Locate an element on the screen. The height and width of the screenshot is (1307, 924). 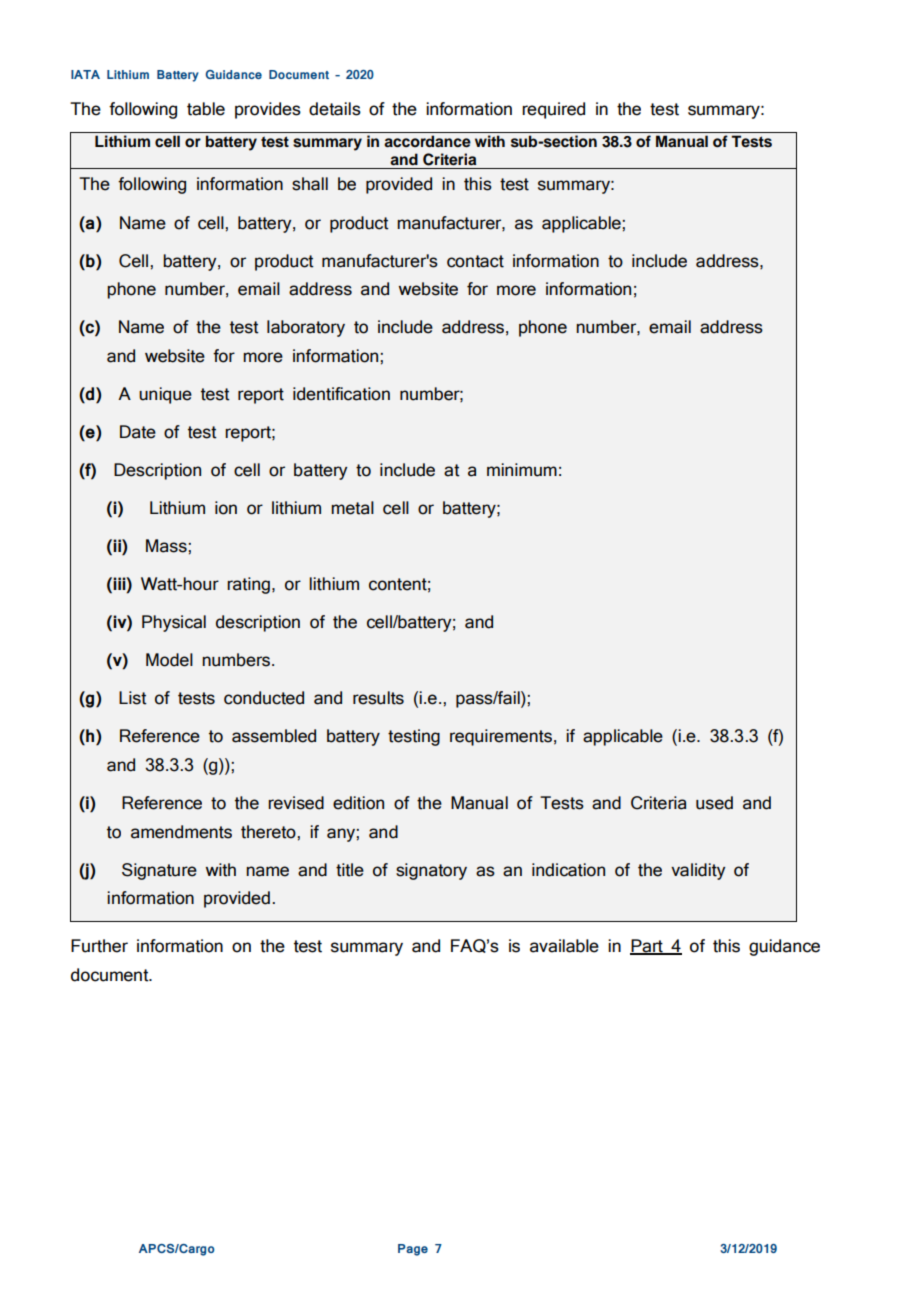
Model is located at coordinates (169, 660).
